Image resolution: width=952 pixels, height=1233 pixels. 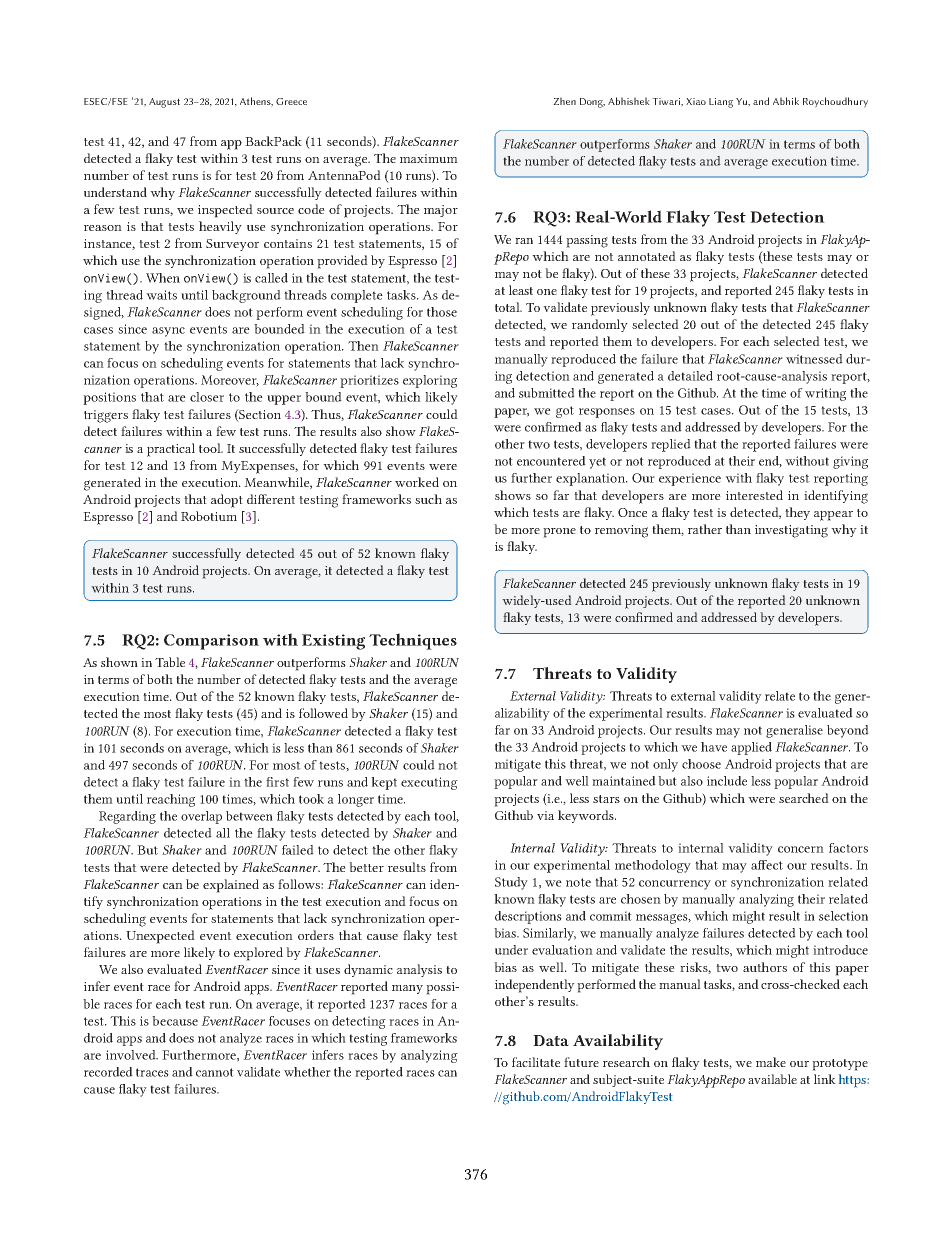 What do you see at coordinates (429, 783) in the page?
I see `executing` at bounding box center [429, 783].
